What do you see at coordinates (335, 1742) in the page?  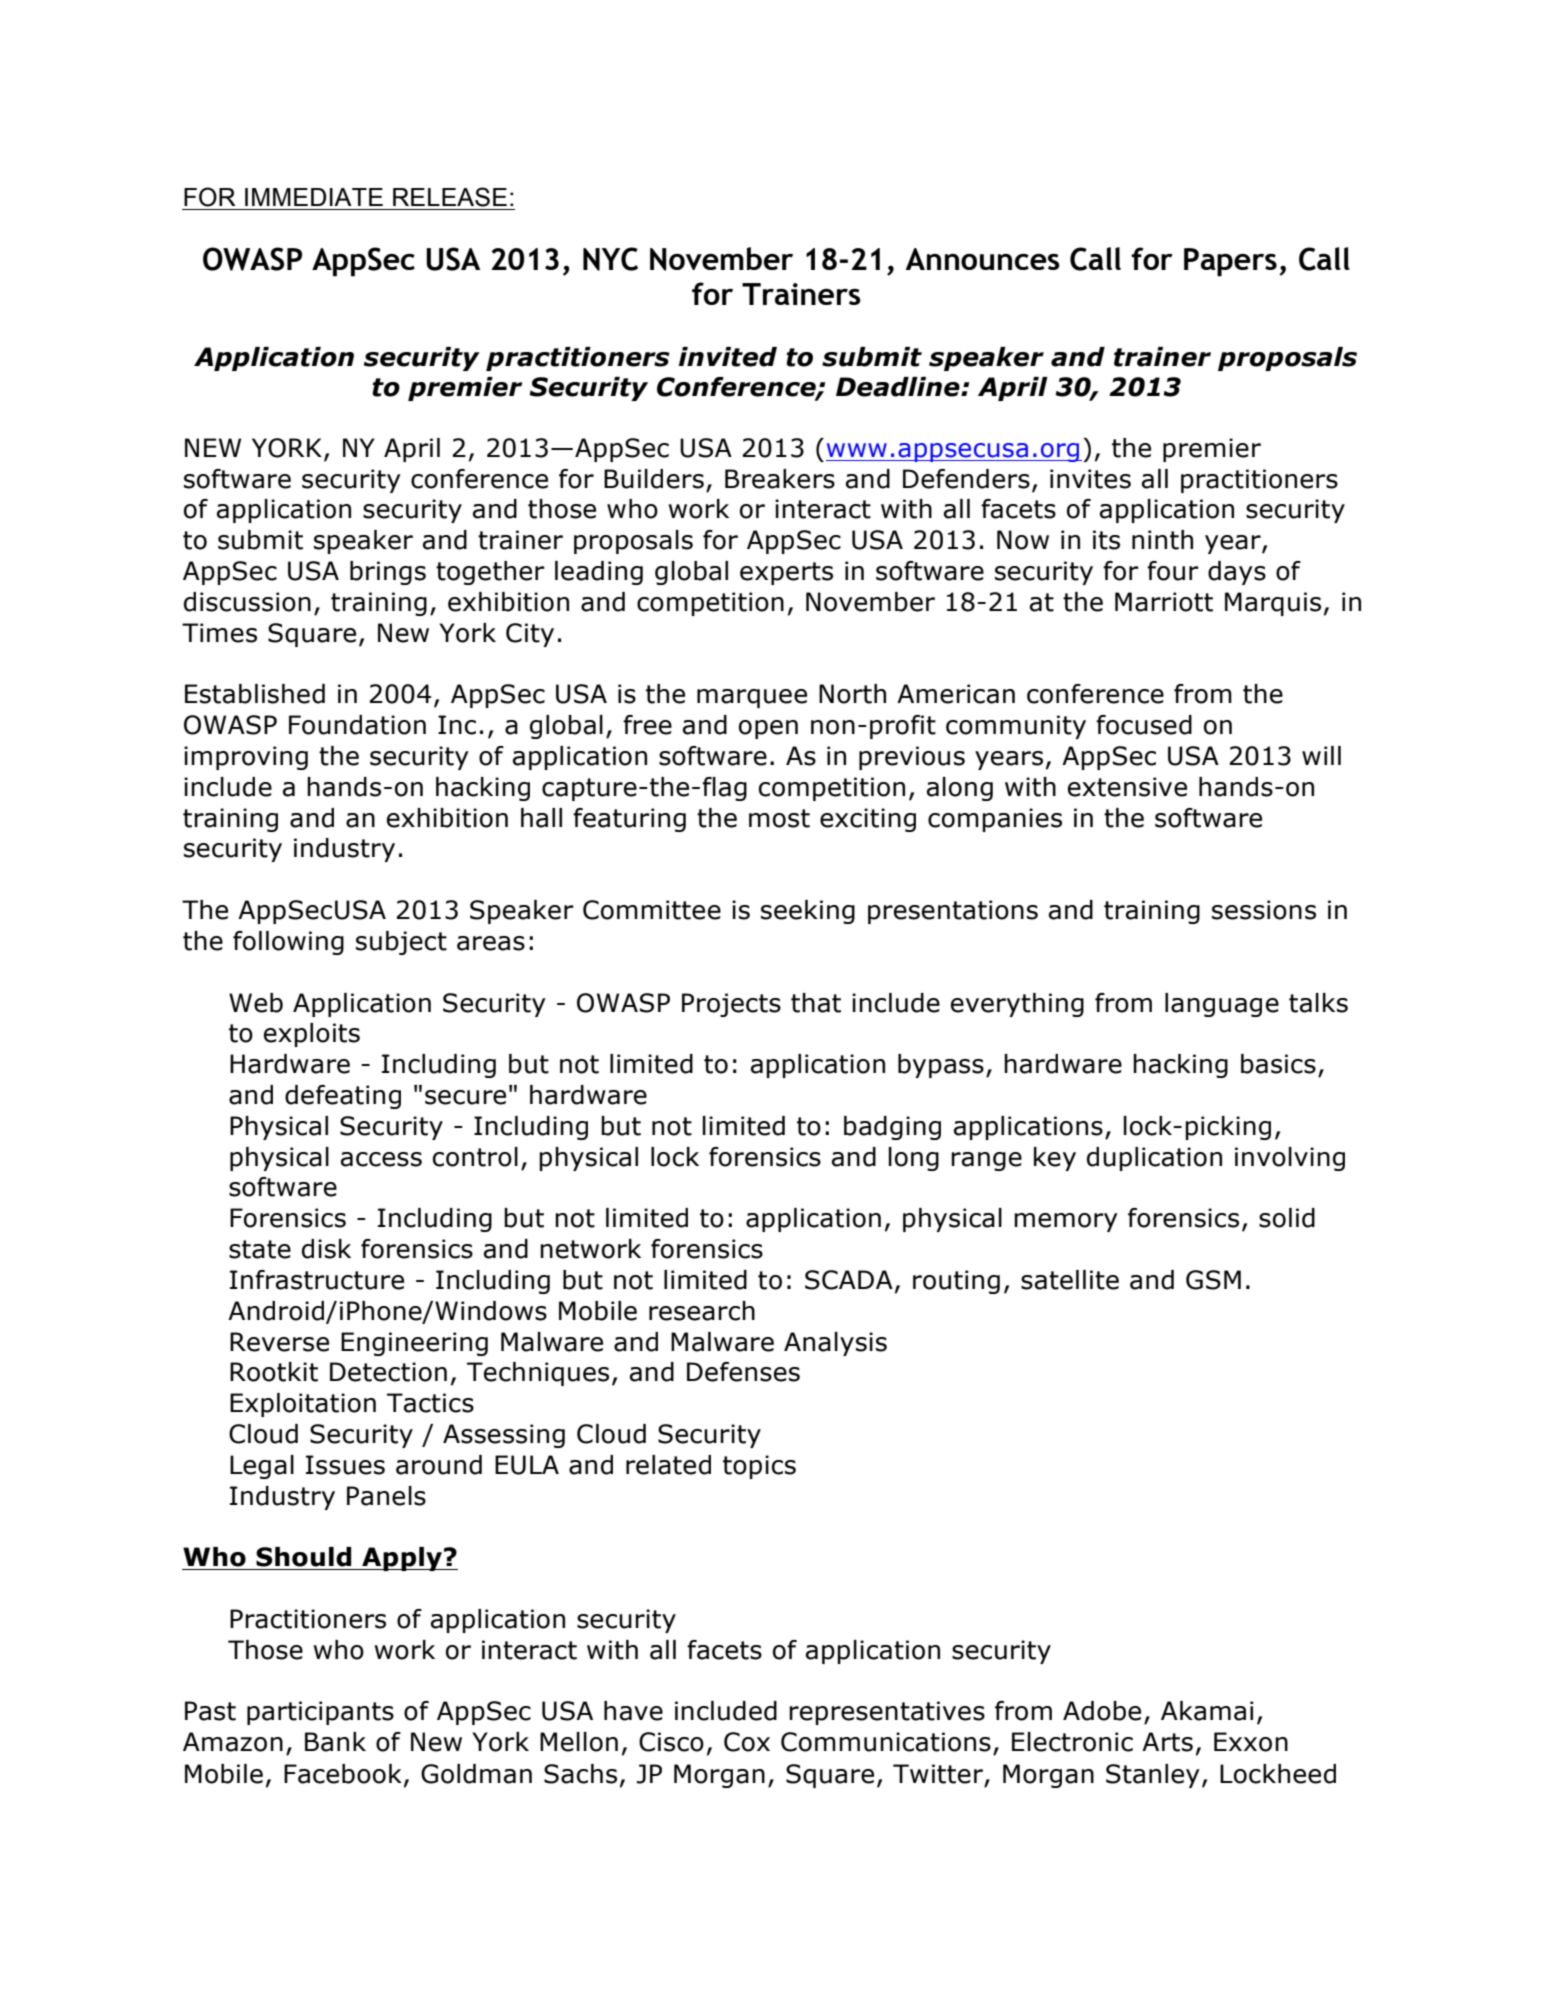 I see `Bank` at bounding box center [335, 1742].
